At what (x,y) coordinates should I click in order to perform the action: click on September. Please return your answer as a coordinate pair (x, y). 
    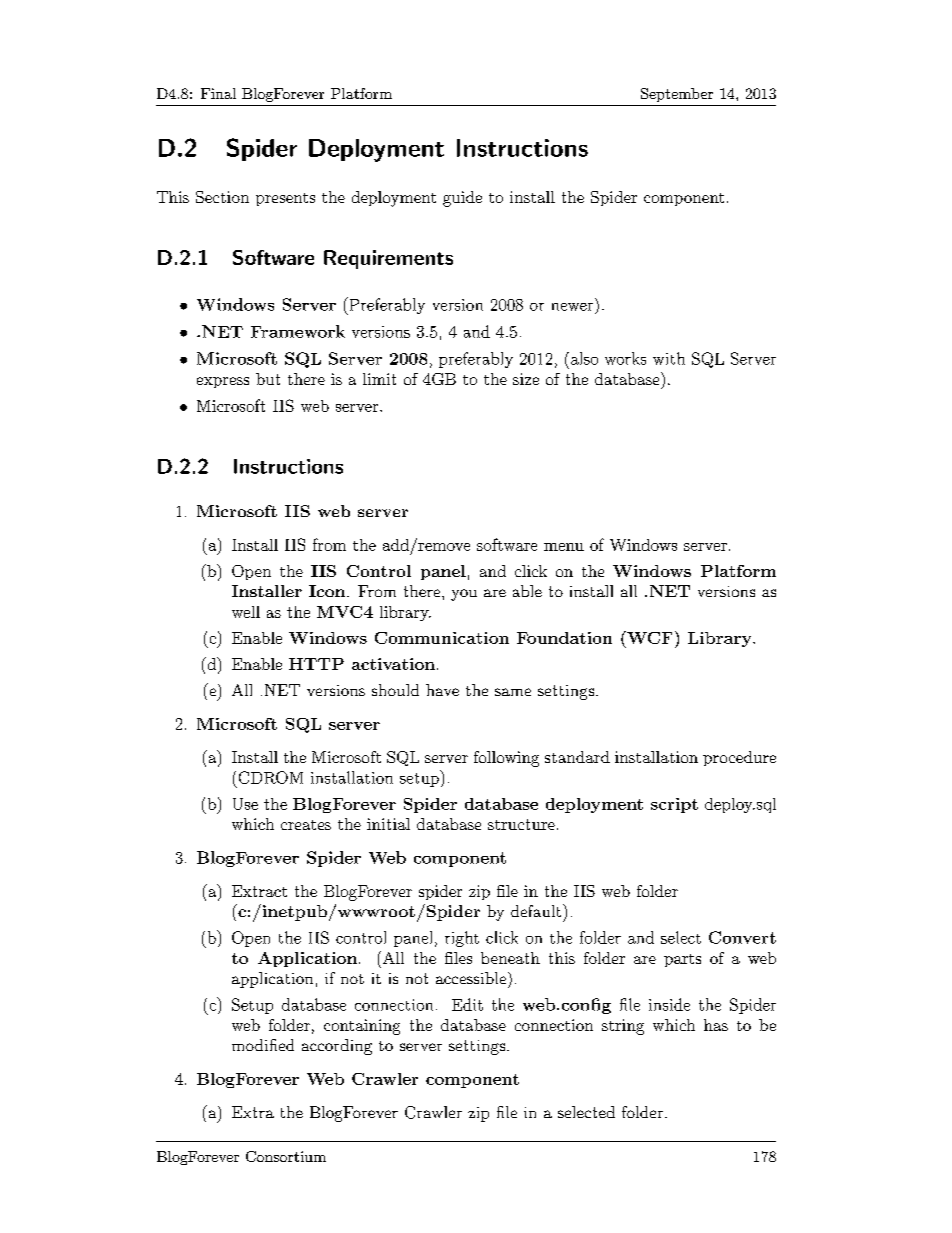
    Looking at the image, I should click on (677, 95).
